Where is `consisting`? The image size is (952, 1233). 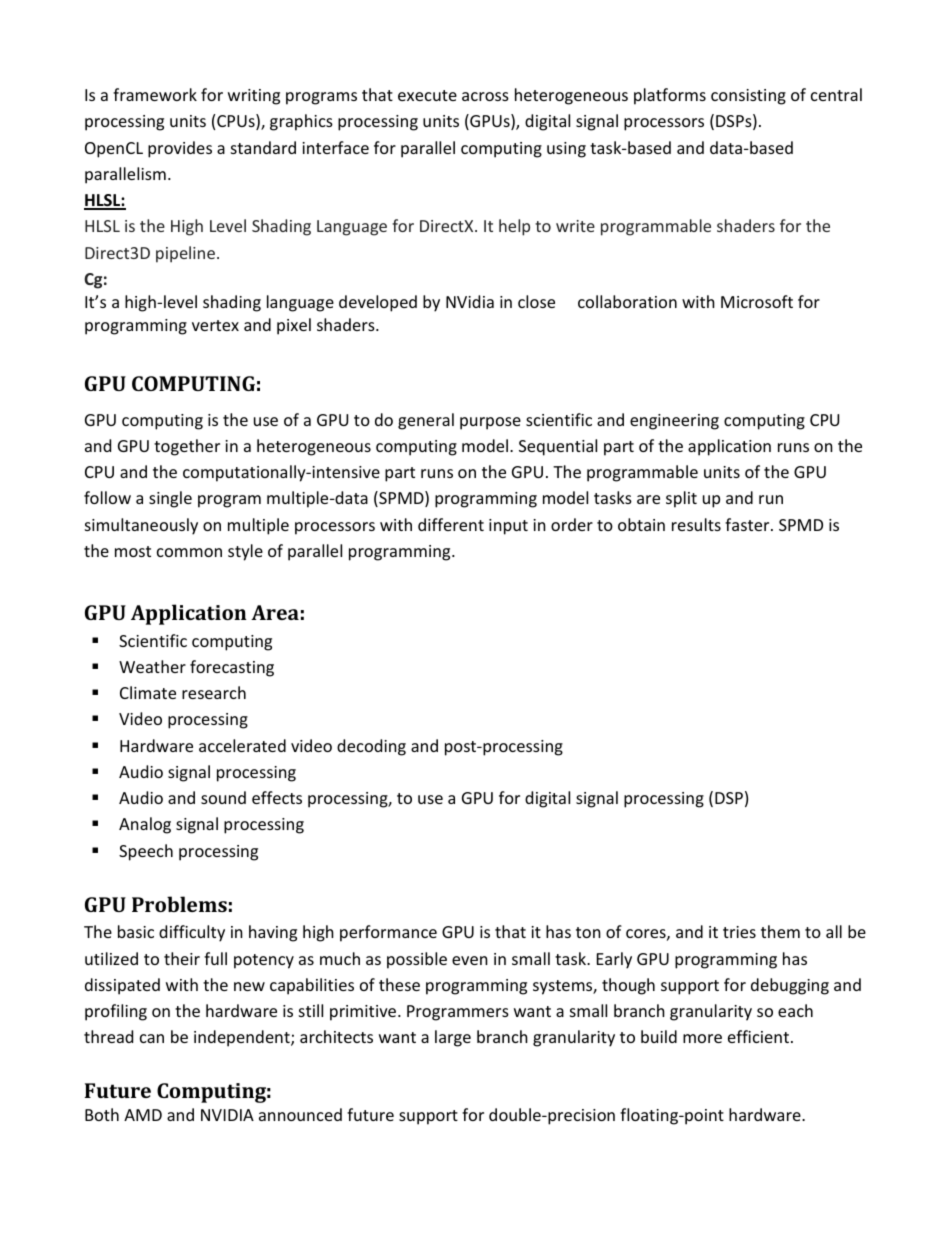 consisting is located at coordinates (748, 97).
